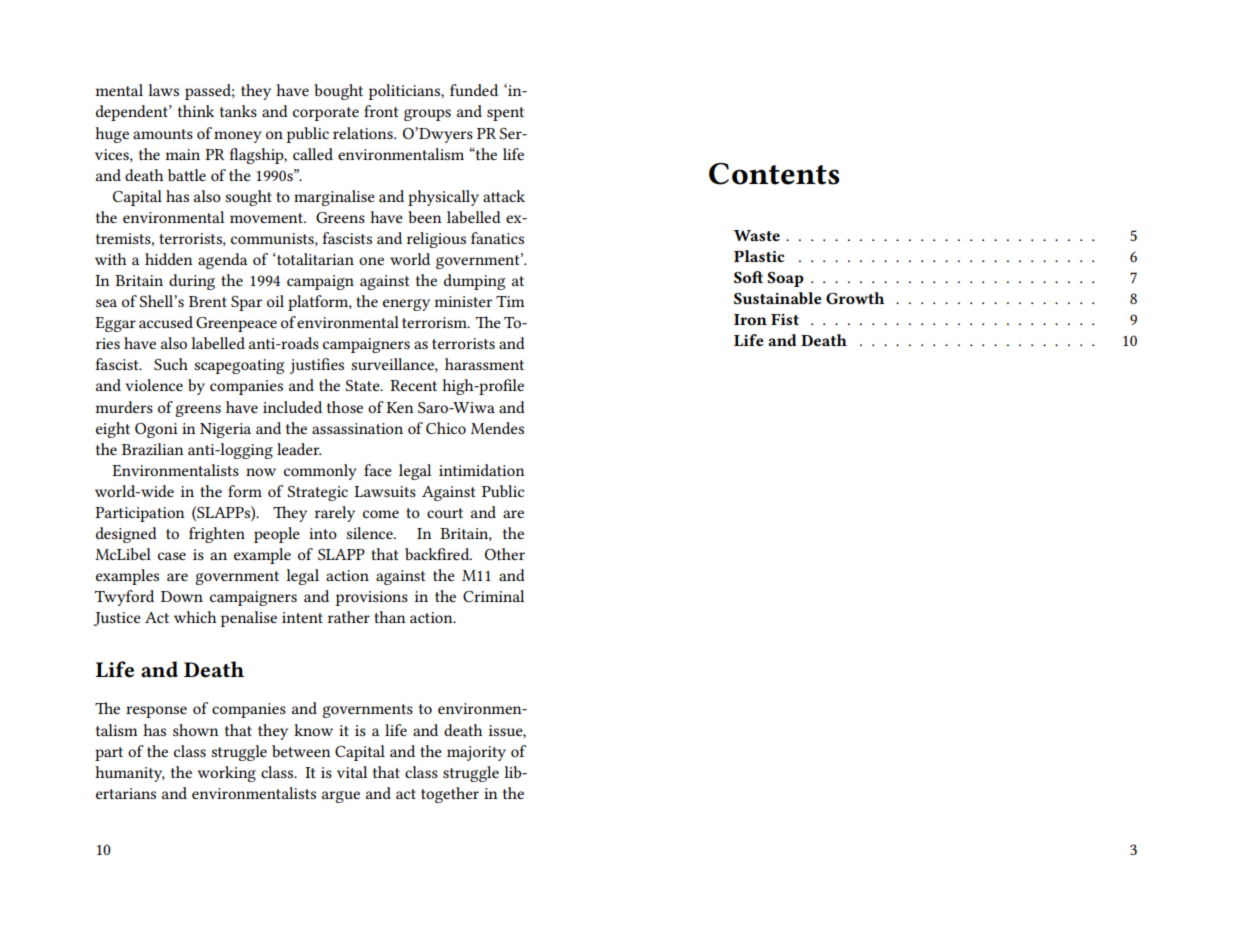 Image resolution: width=1233 pixels, height=952 pixels. What do you see at coordinates (774, 174) in the screenshot?
I see `Contents` at bounding box center [774, 174].
